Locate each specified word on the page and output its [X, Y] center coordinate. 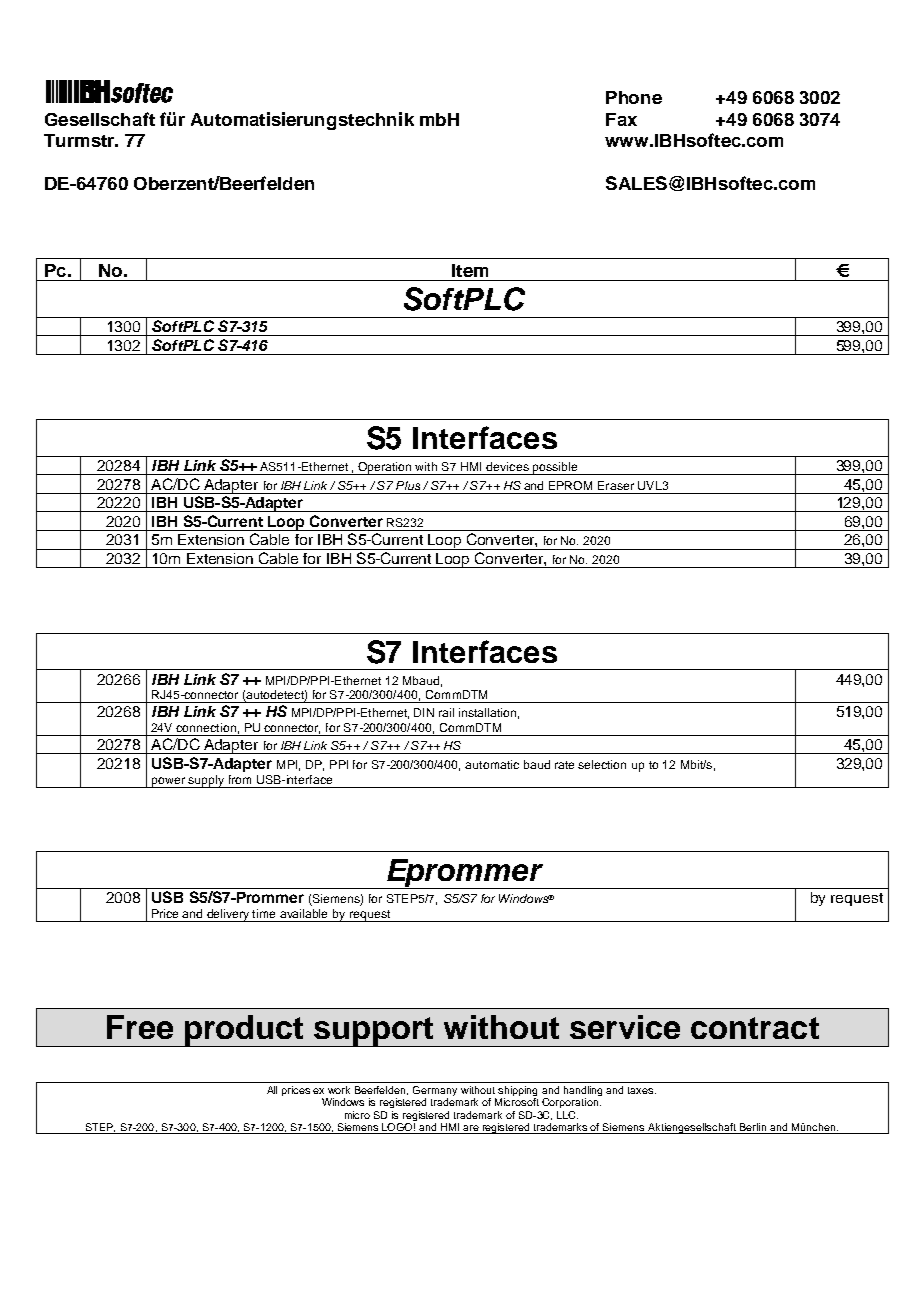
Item [470, 270]
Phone [634, 97]
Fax [621, 119]
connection [206, 727]
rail [446, 712]
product [245, 1031]
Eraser [616, 485]
